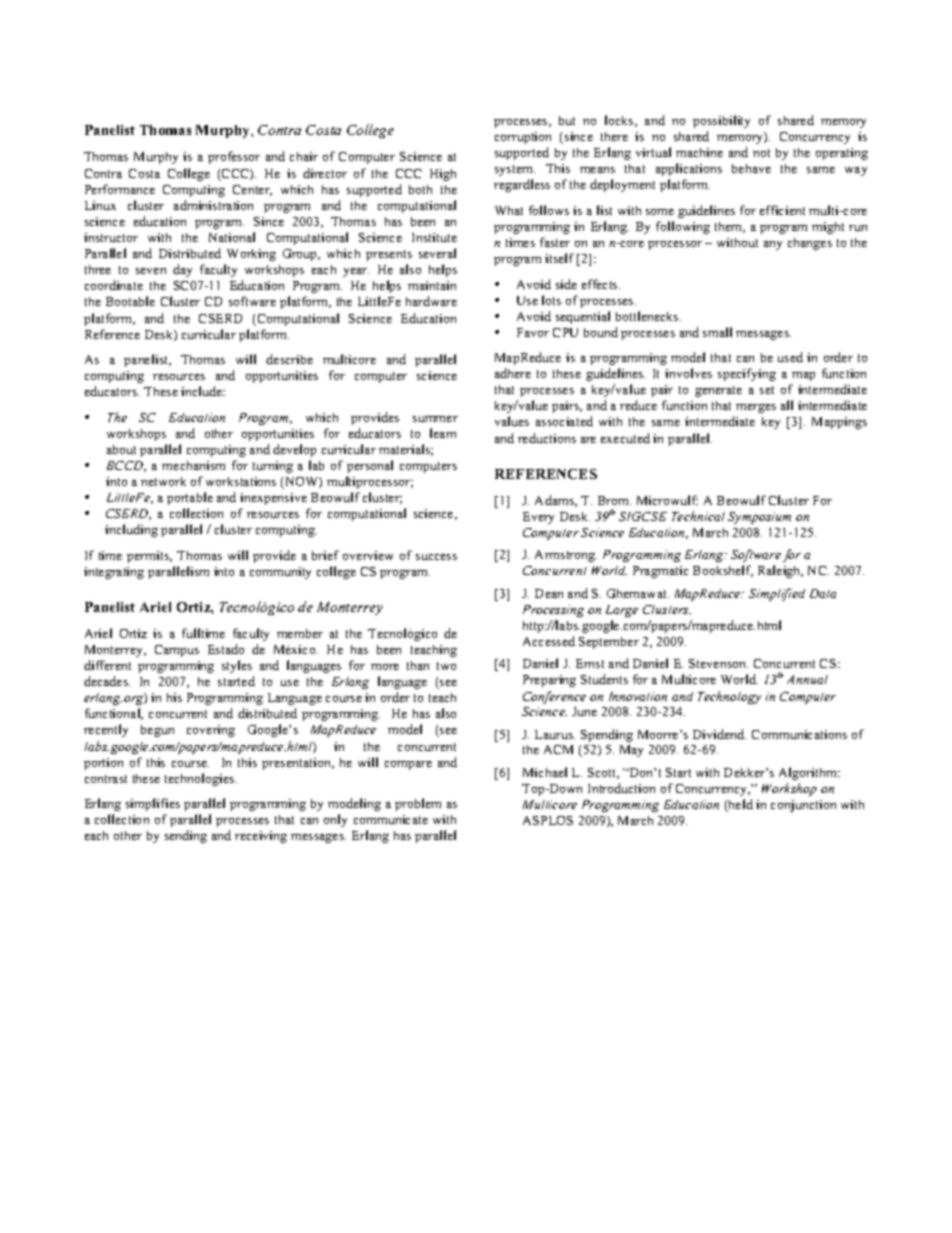 Image resolution: width=952 pixels, height=1233 pixels. What do you see at coordinates (163, 481) in the screenshot?
I see `network` at bounding box center [163, 481].
